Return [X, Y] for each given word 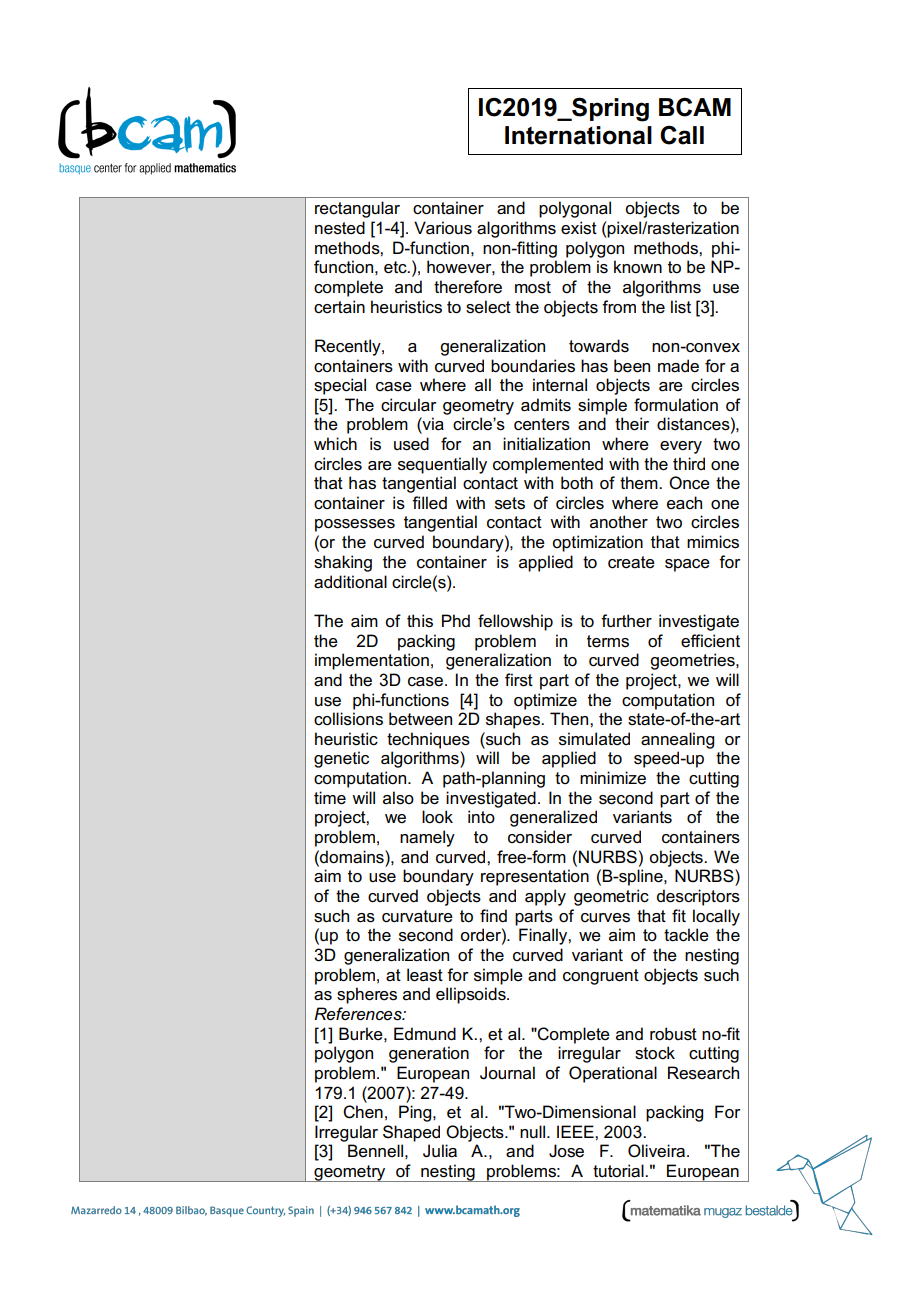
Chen [363, 1112]
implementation [372, 661]
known [638, 267]
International [578, 135]
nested [340, 228]
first [519, 680]
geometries [693, 661]
